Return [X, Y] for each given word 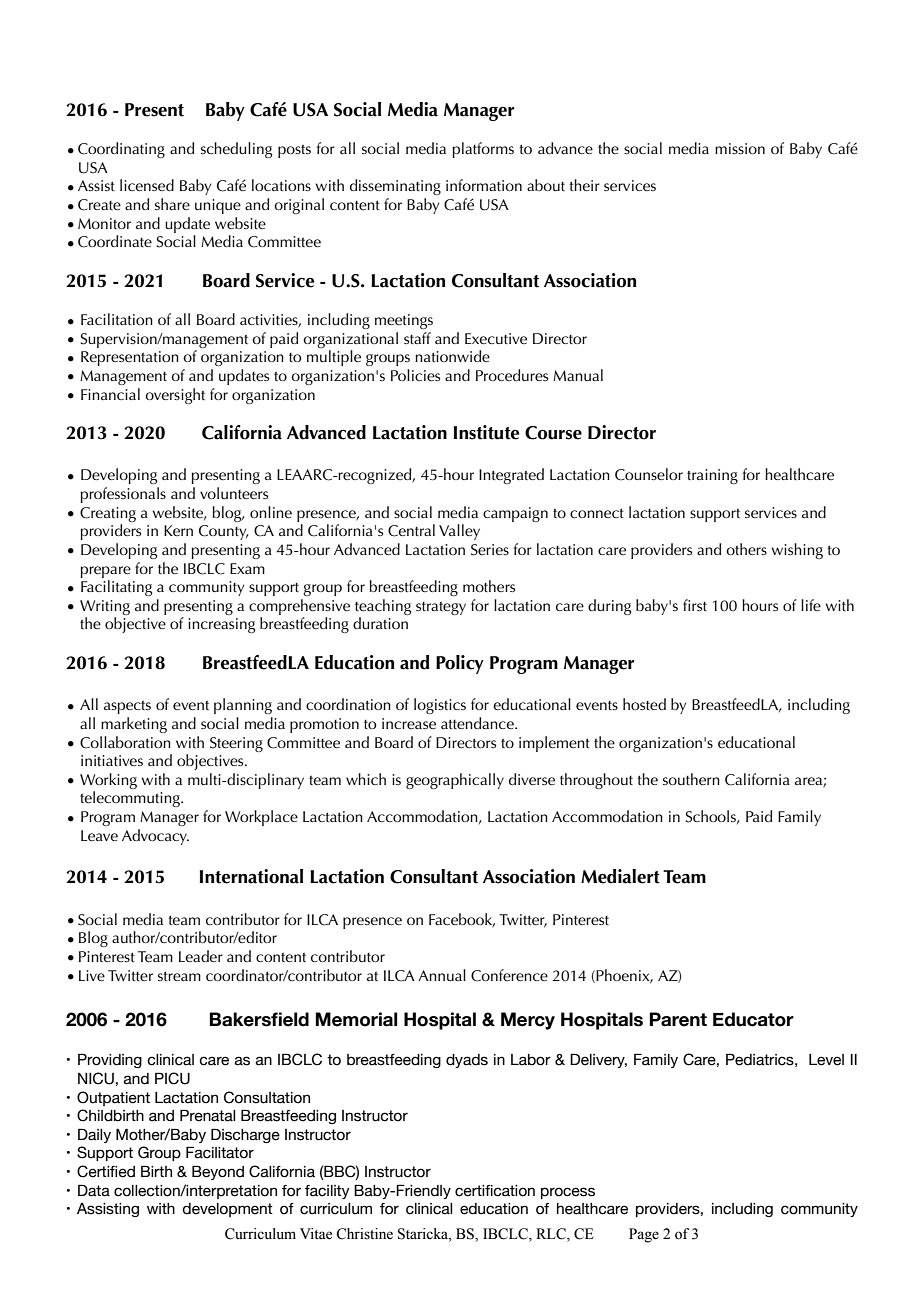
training [712, 476]
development [227, 1210]
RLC [552, 1234]
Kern [178, 530]
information [484, 185]
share [172, 204]
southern [691, 779]
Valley [459, 532]
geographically [455, 781]
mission [740, 148]
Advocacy [155, 837]
